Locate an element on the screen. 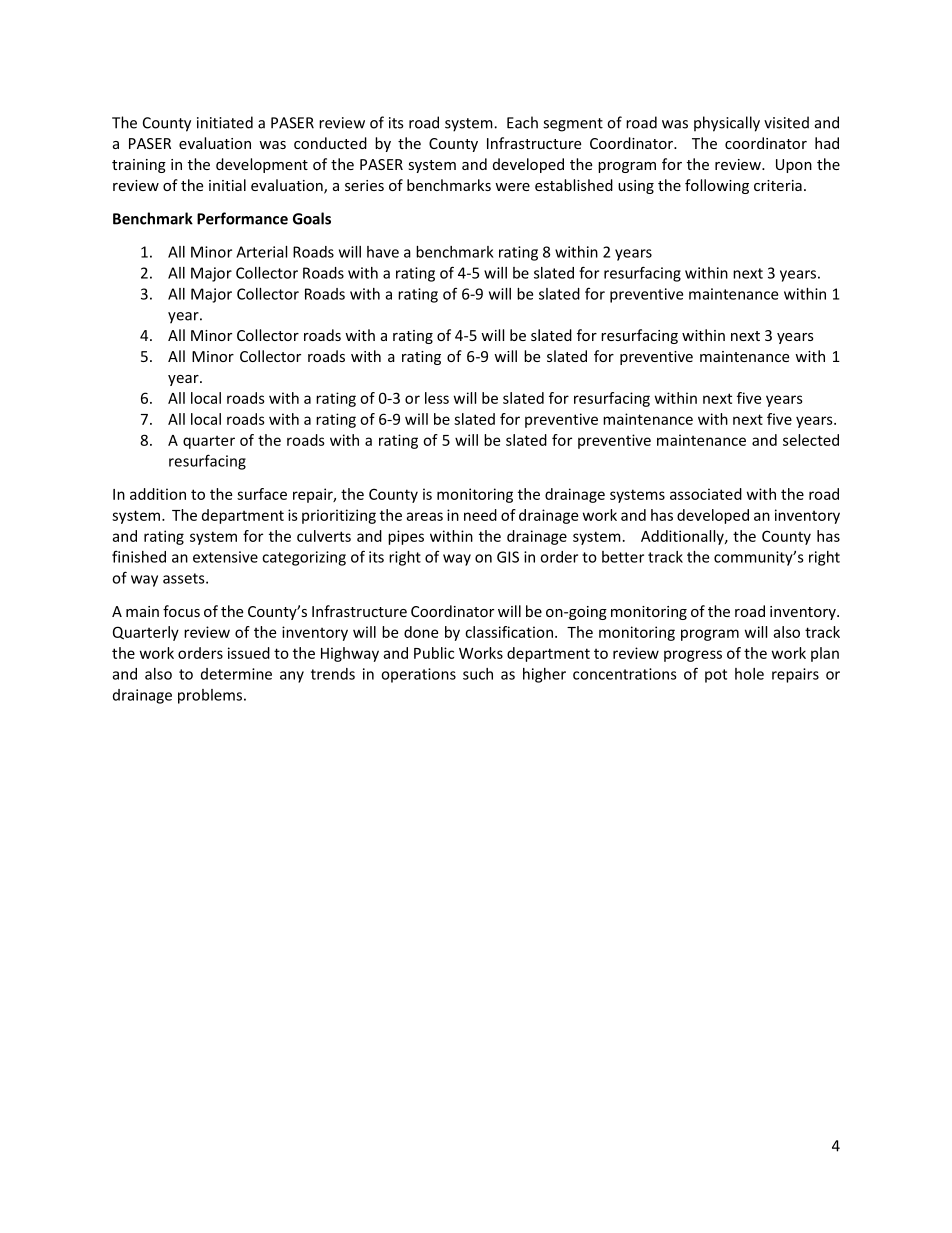 Image resolution: width=952 pixels, height=1233 pixels. extensive is located at coordinates (225, 557).
